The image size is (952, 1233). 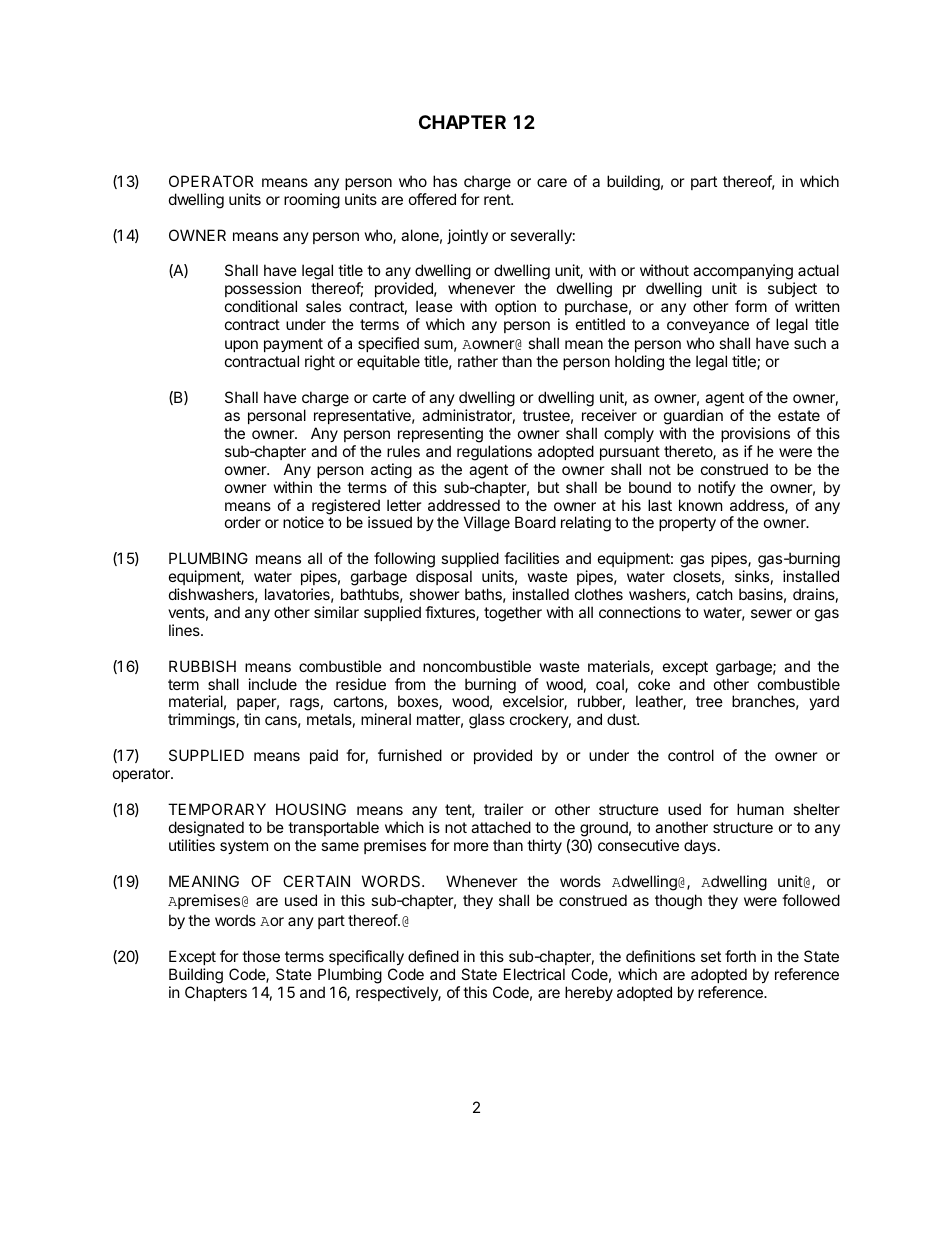 I want to click on those, so click(x=261, y=956).
